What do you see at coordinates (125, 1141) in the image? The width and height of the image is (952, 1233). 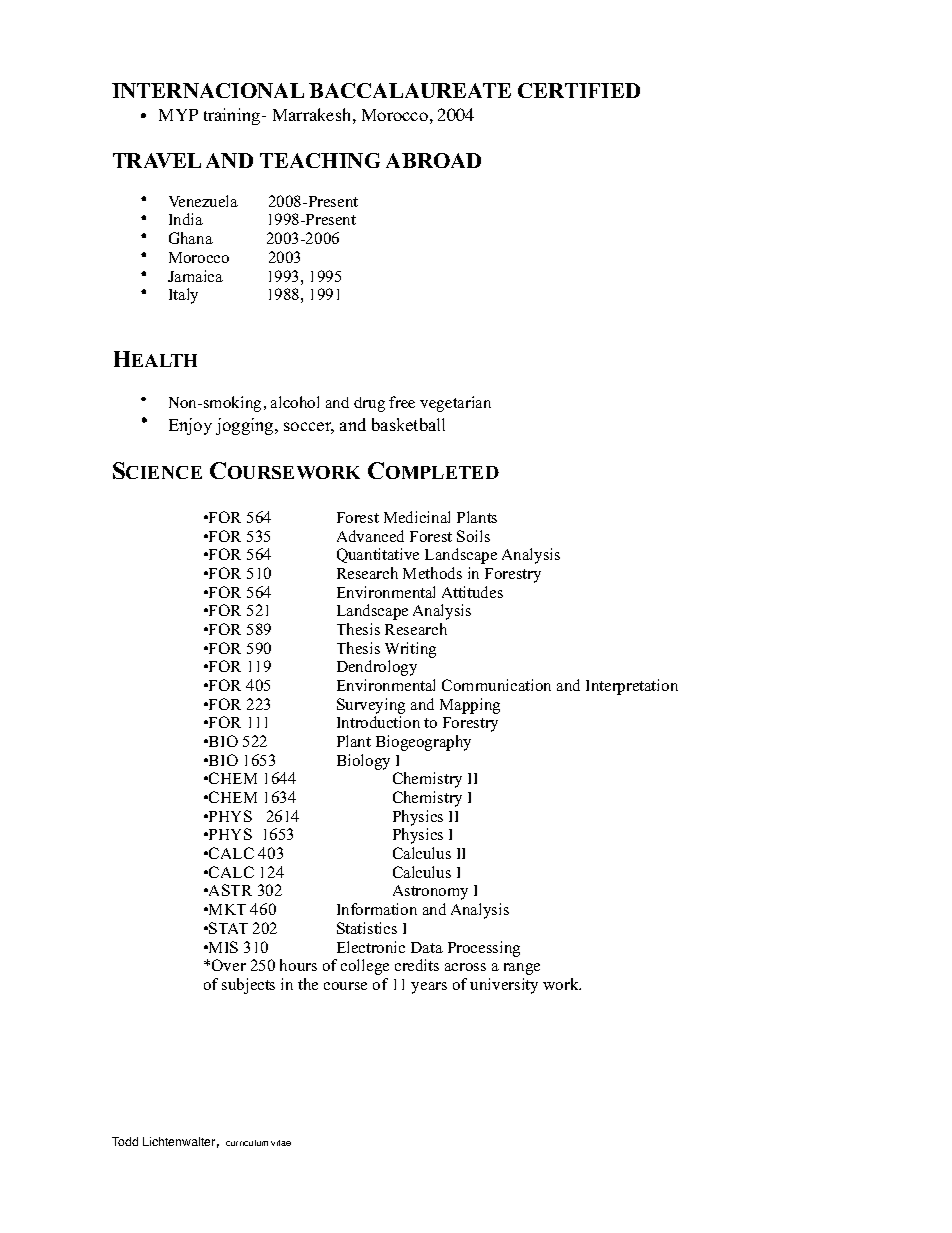 I see `Todd` at bounding box center [125, 1141].
